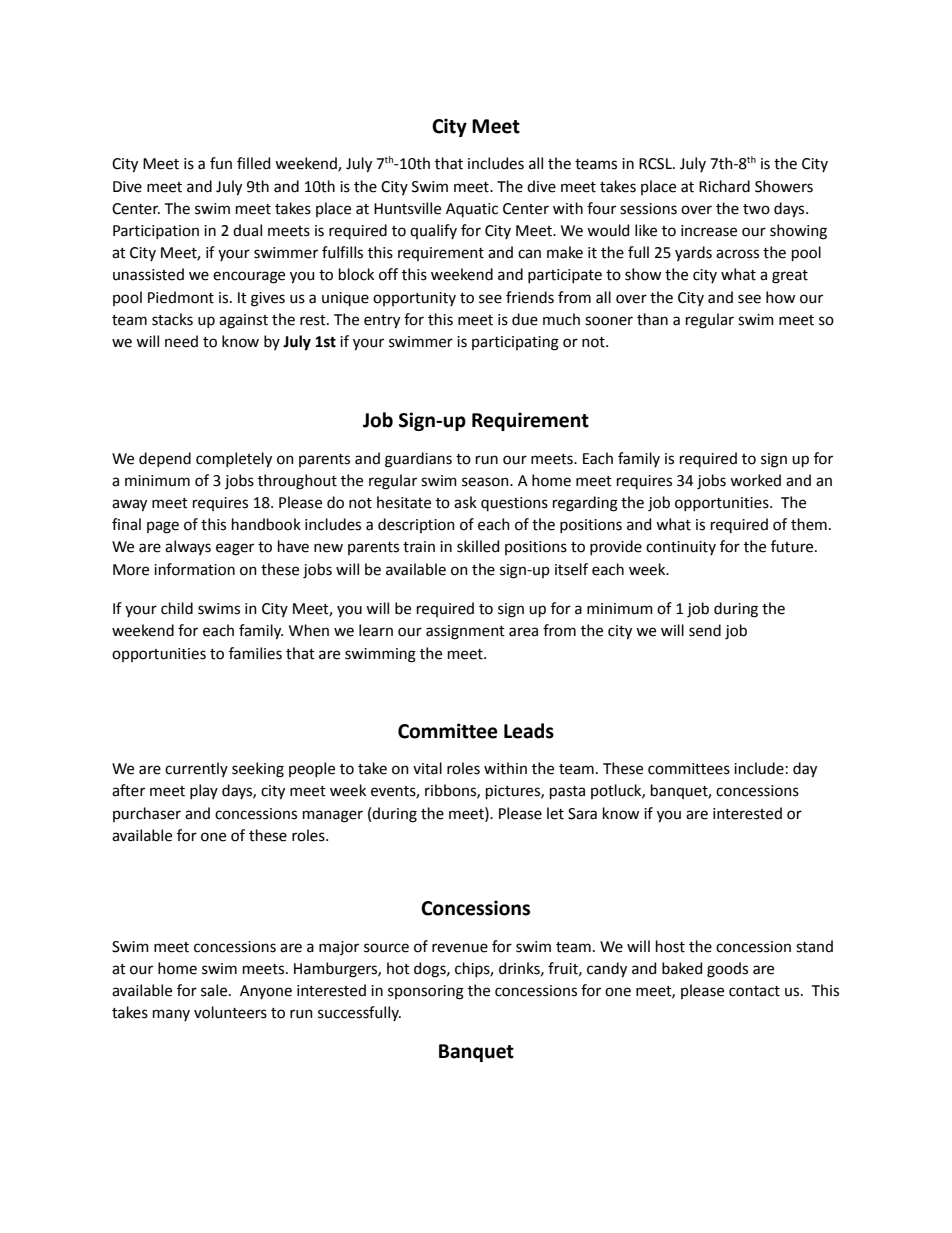  I want to click on participating, so click(515, 343).
